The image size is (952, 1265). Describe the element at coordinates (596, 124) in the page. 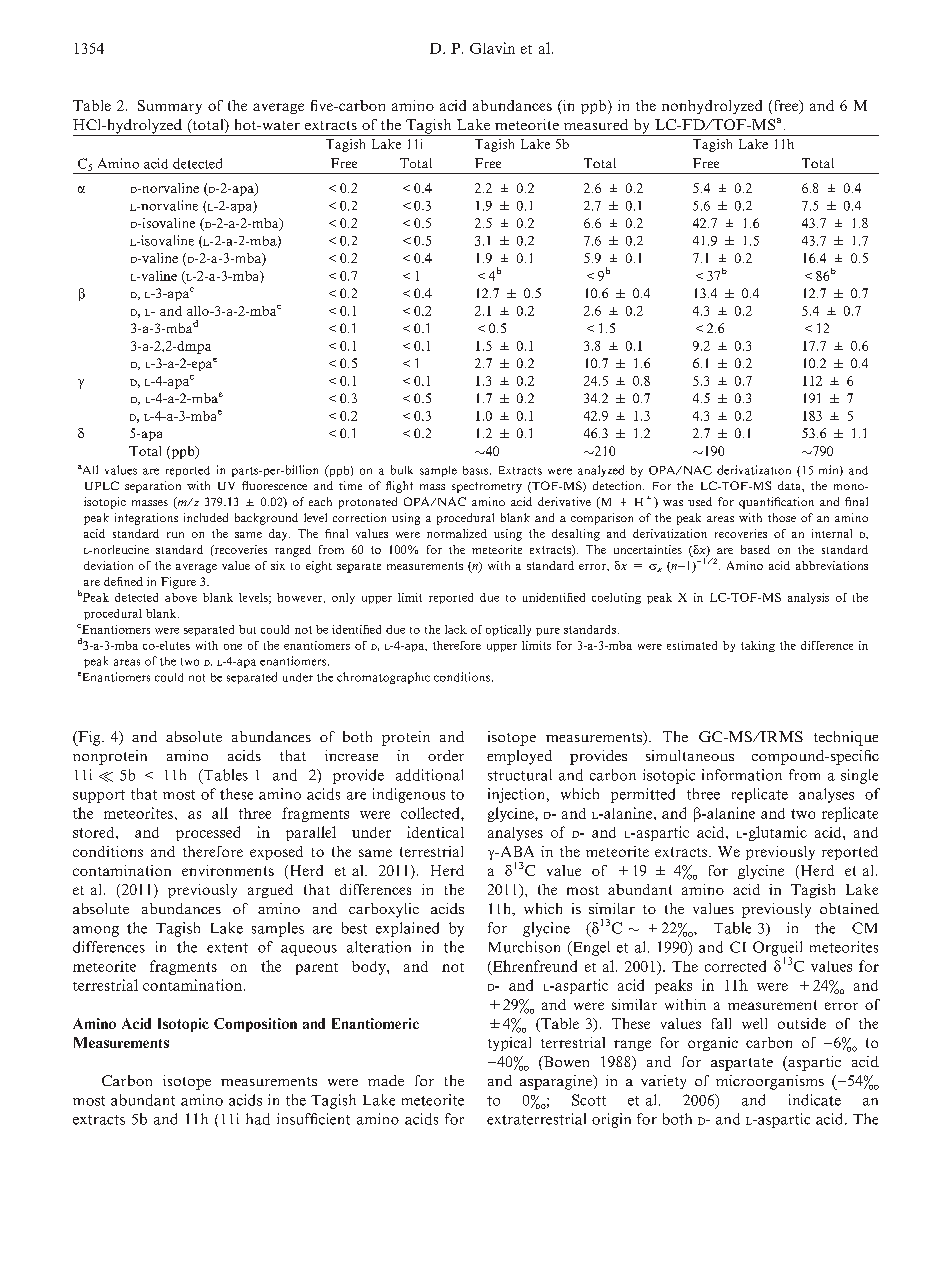

I see `measured` at that location.
